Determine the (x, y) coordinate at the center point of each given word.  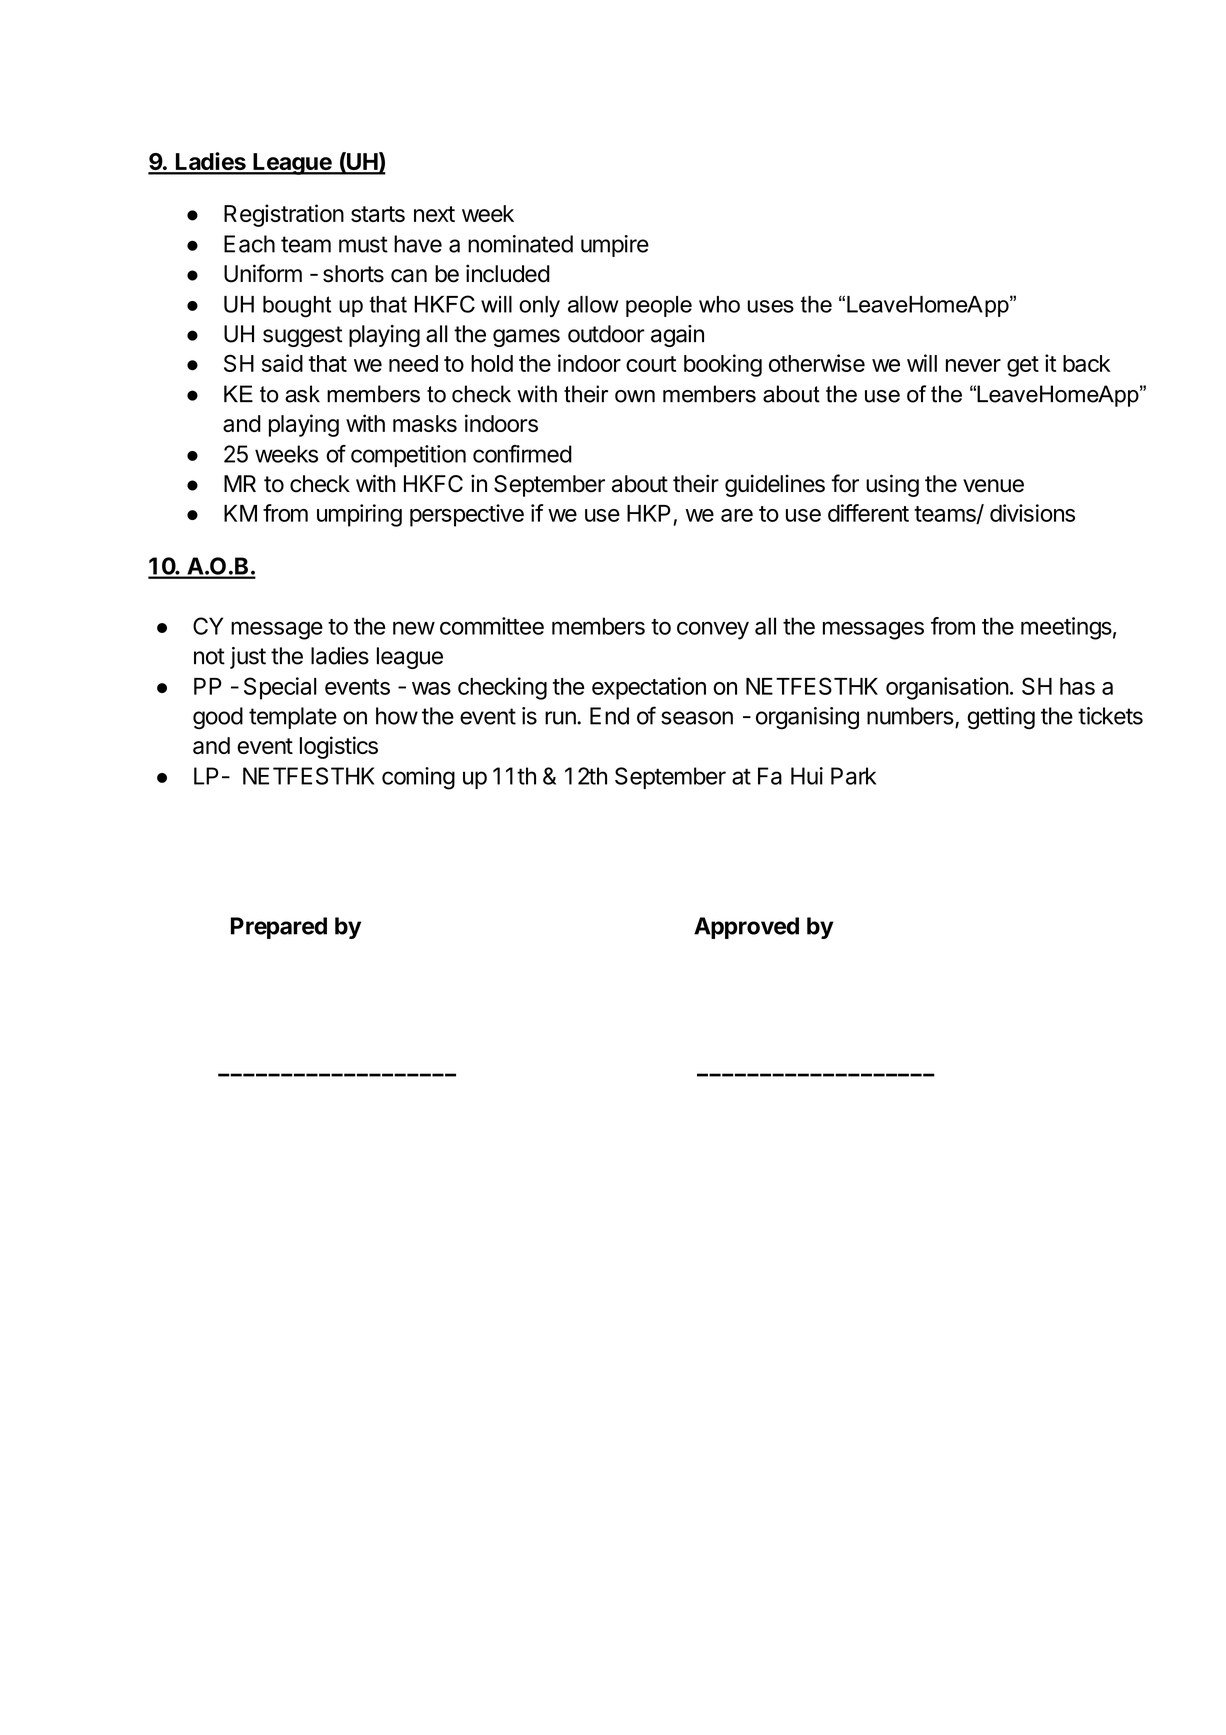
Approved (746, 928)
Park (853, 776)
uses (770, 306)
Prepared (279, 928)
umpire (615, 246)
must (363, 244)
